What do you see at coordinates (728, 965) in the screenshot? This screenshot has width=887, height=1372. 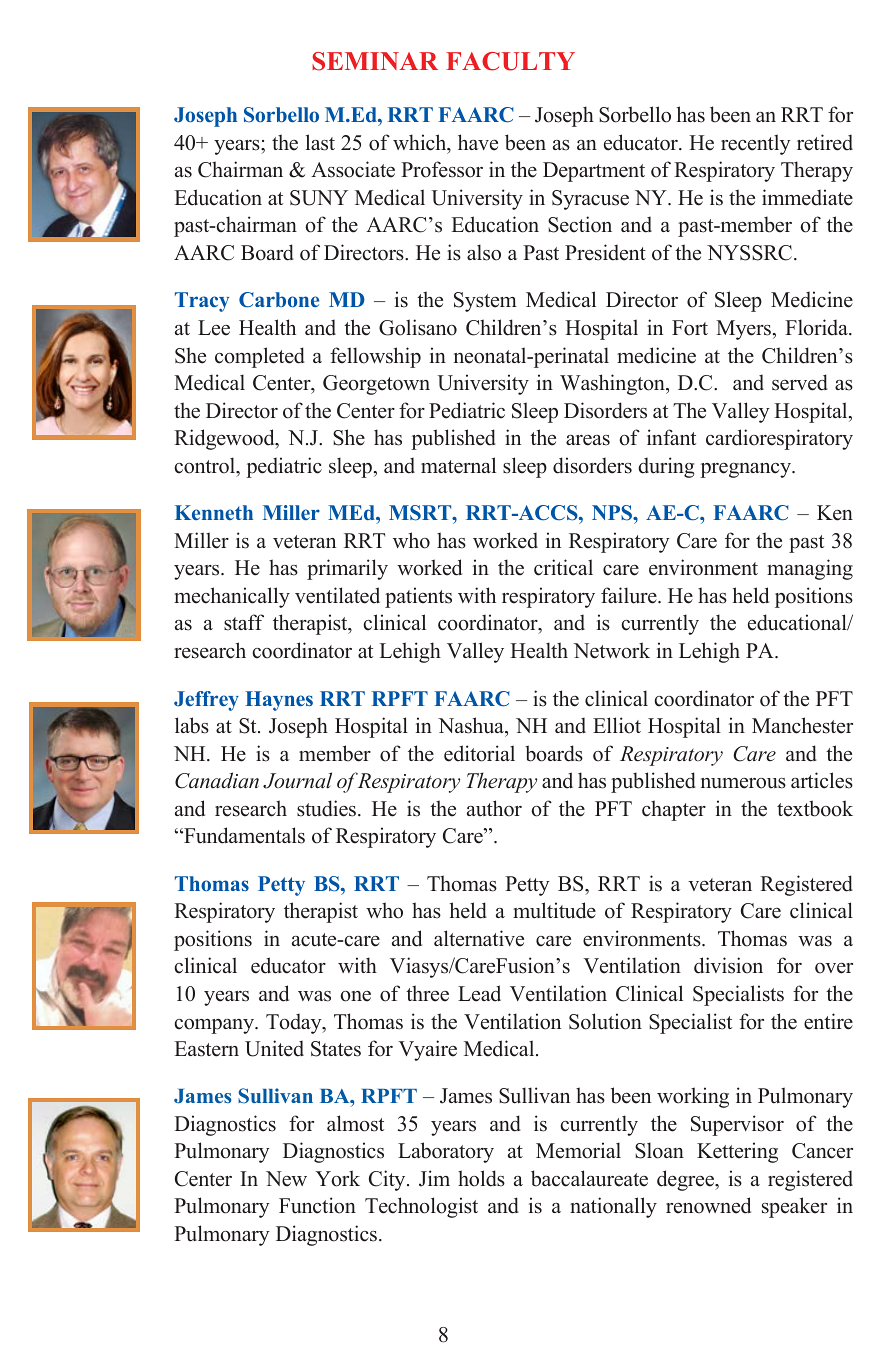 I see `division` at bounding box center [728, 965].
